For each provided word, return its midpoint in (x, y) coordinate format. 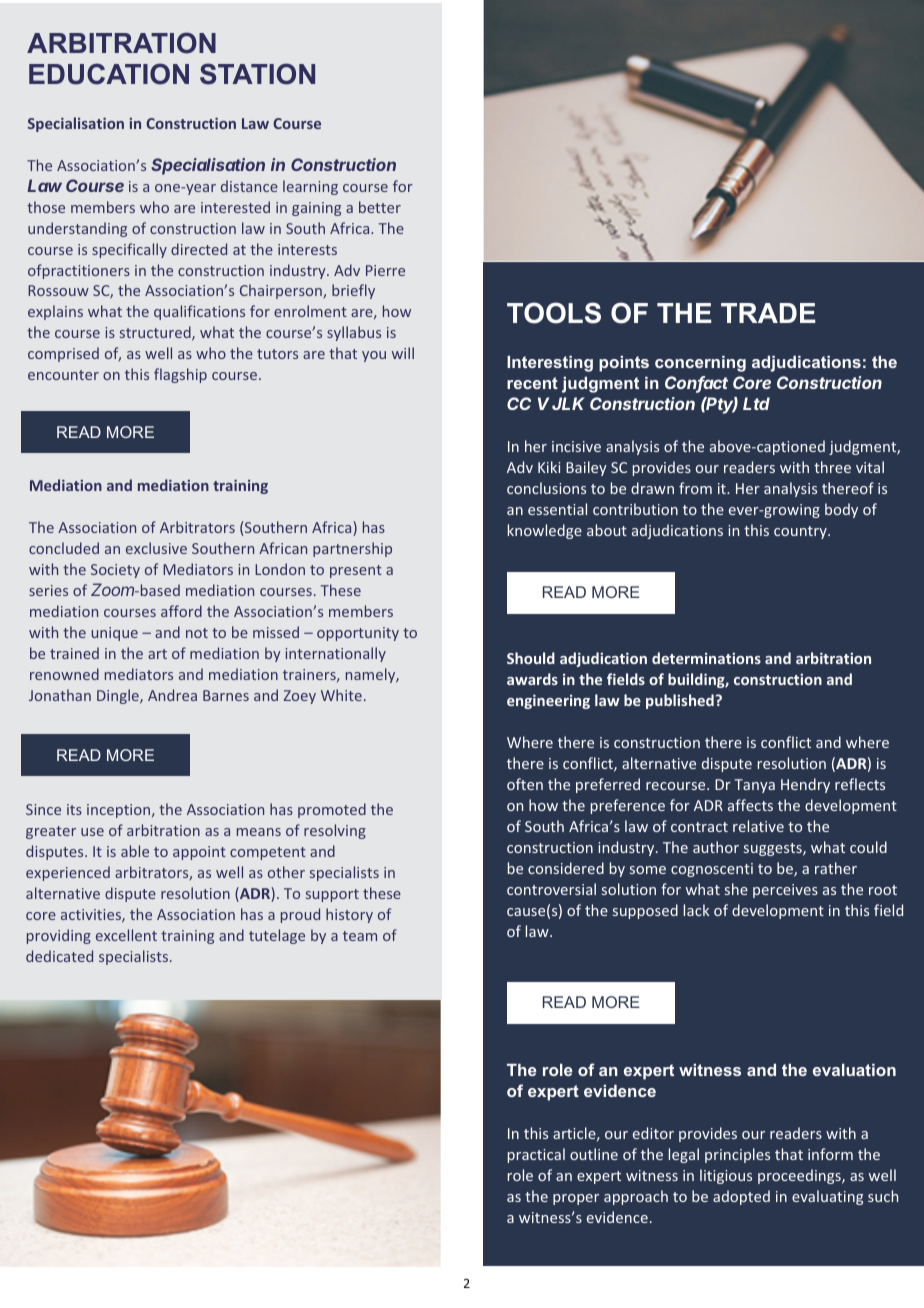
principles (737, 1155)
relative (758, 826)
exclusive (156, 548)
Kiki (549, 467)
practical (536, 1155)
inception (120, 811)
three (832, 467)
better (380, 207)
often (525, 784)
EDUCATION (109, 74)
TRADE (768, 313)
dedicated (59, 956)
